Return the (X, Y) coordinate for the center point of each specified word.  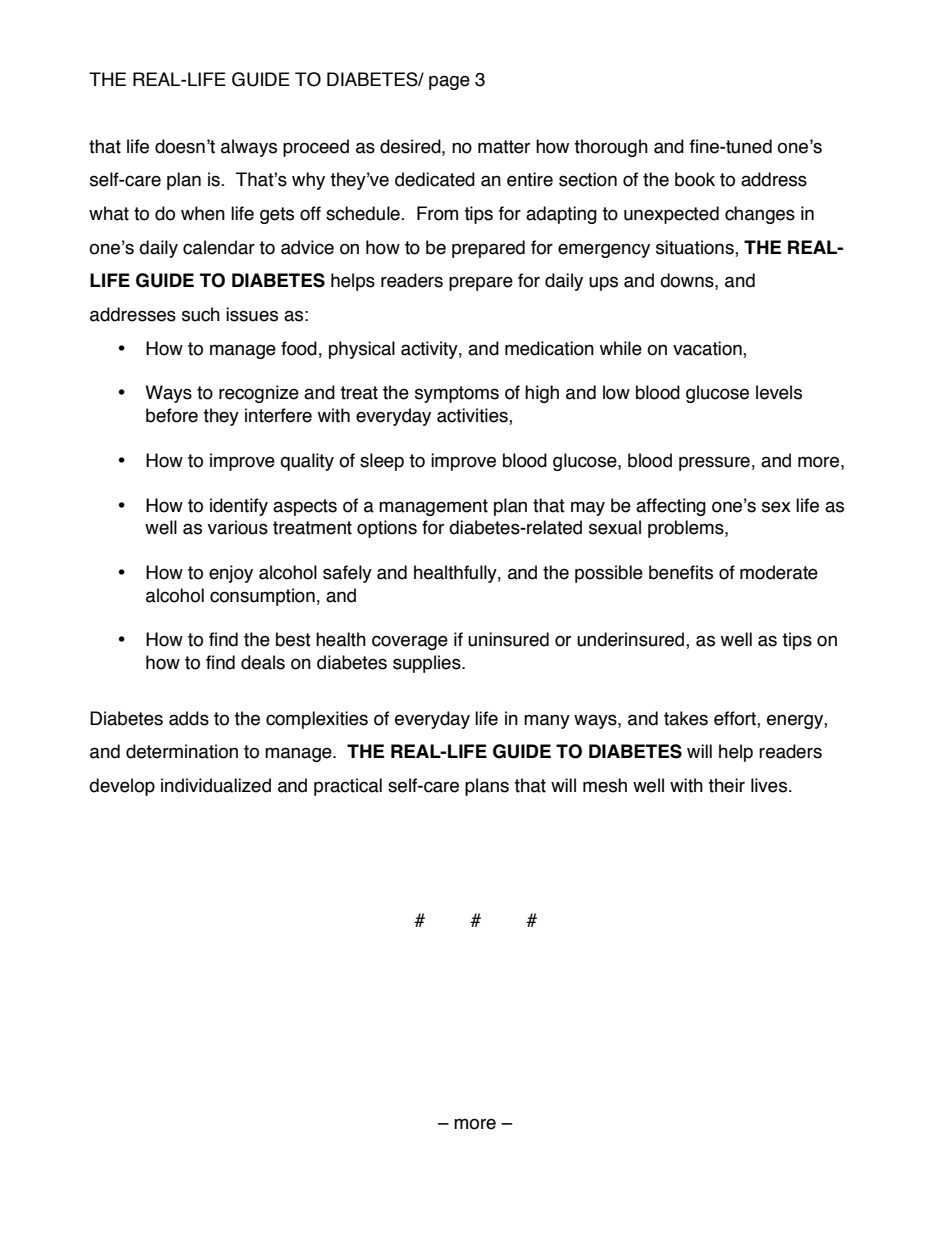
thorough (611, 148)
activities (473, 416)
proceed (316, 148)
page (449, 82)
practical (348, 787)
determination (182, 751)
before (172, 415)
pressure (714, 463)
